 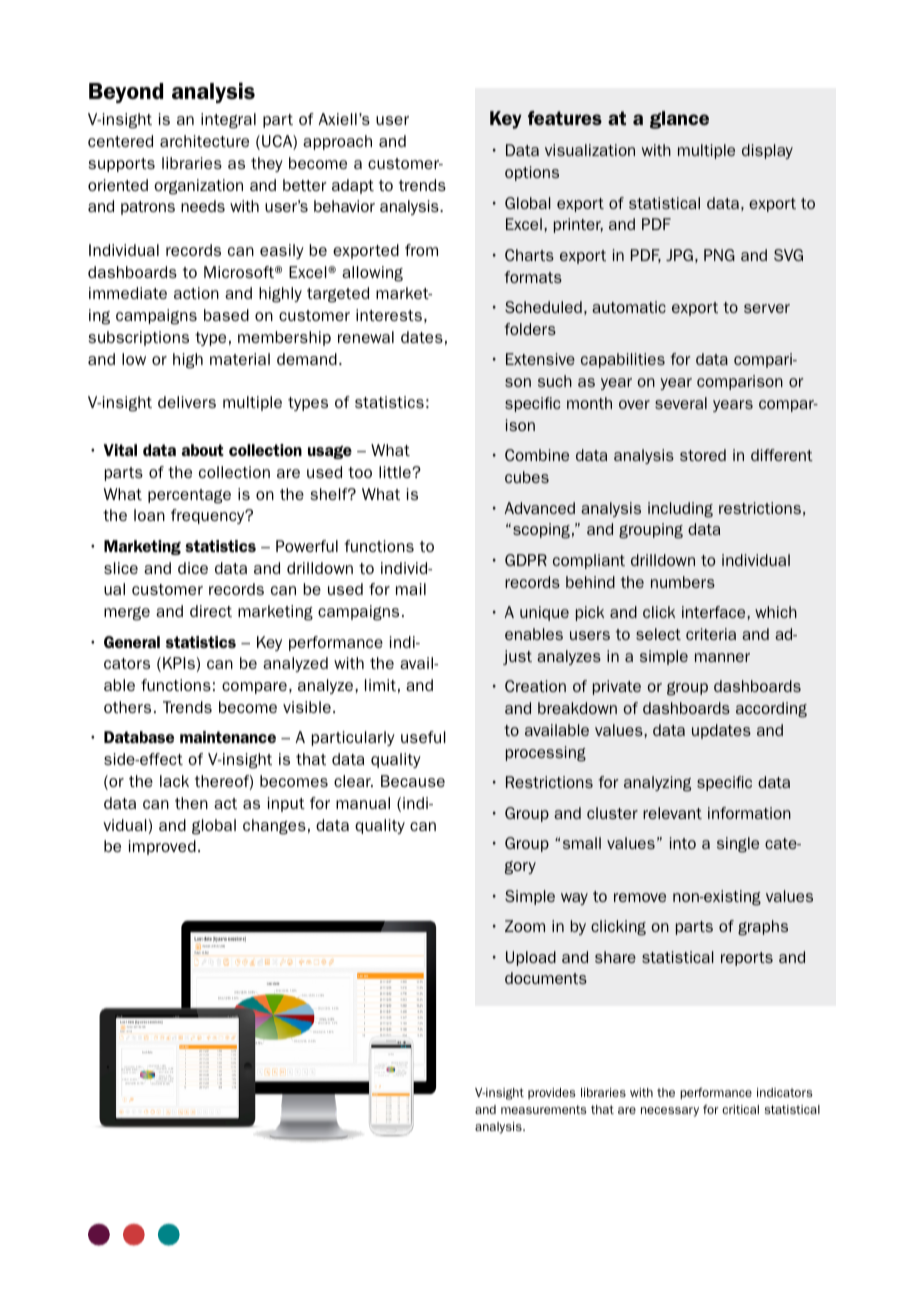 What do you see at coordinates (411, 589) in the document?
I see `mail` at bounding box center [411, 589].
